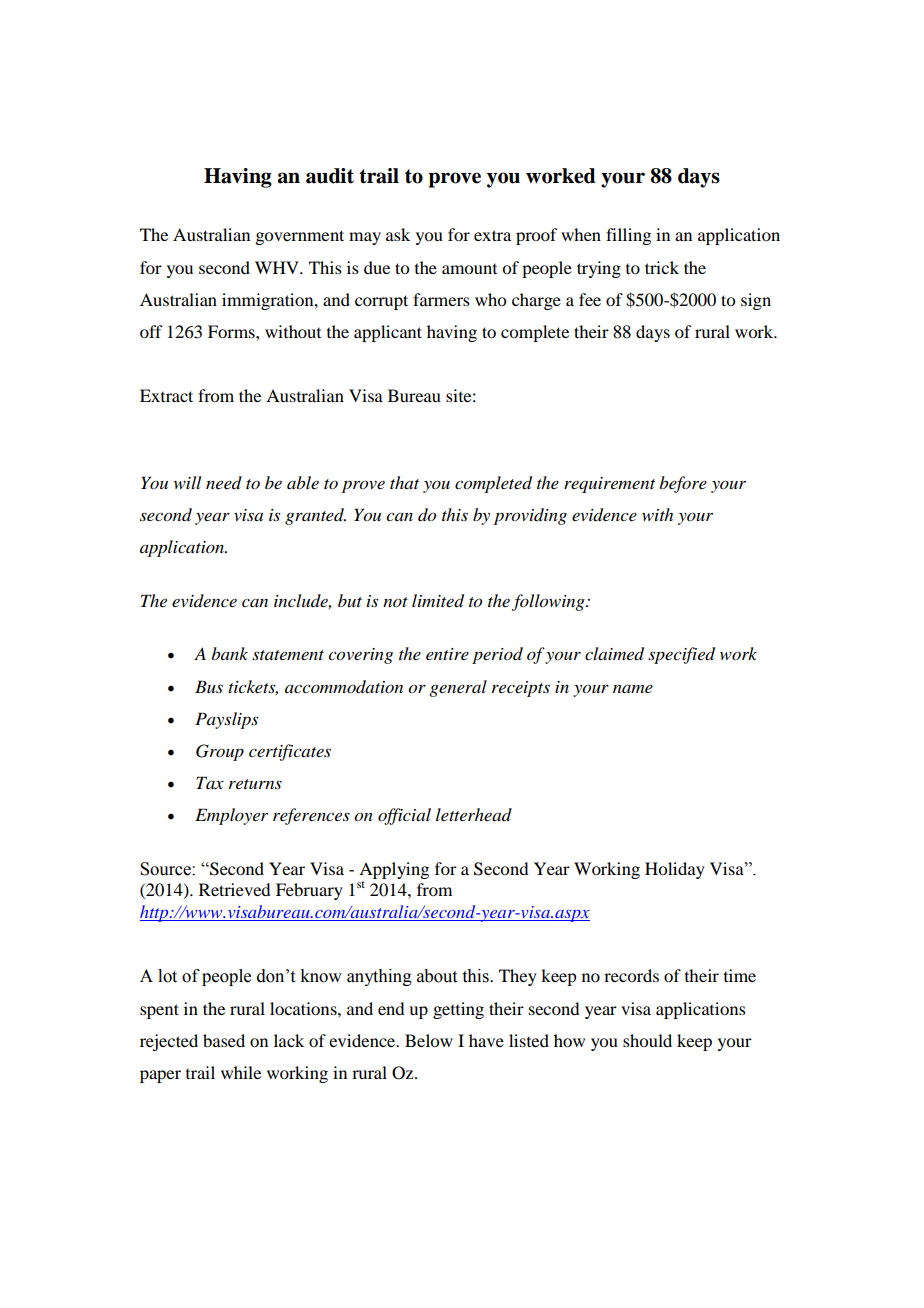 The image size is (924, 1308). I want to click on filling, so click(628, 236).
